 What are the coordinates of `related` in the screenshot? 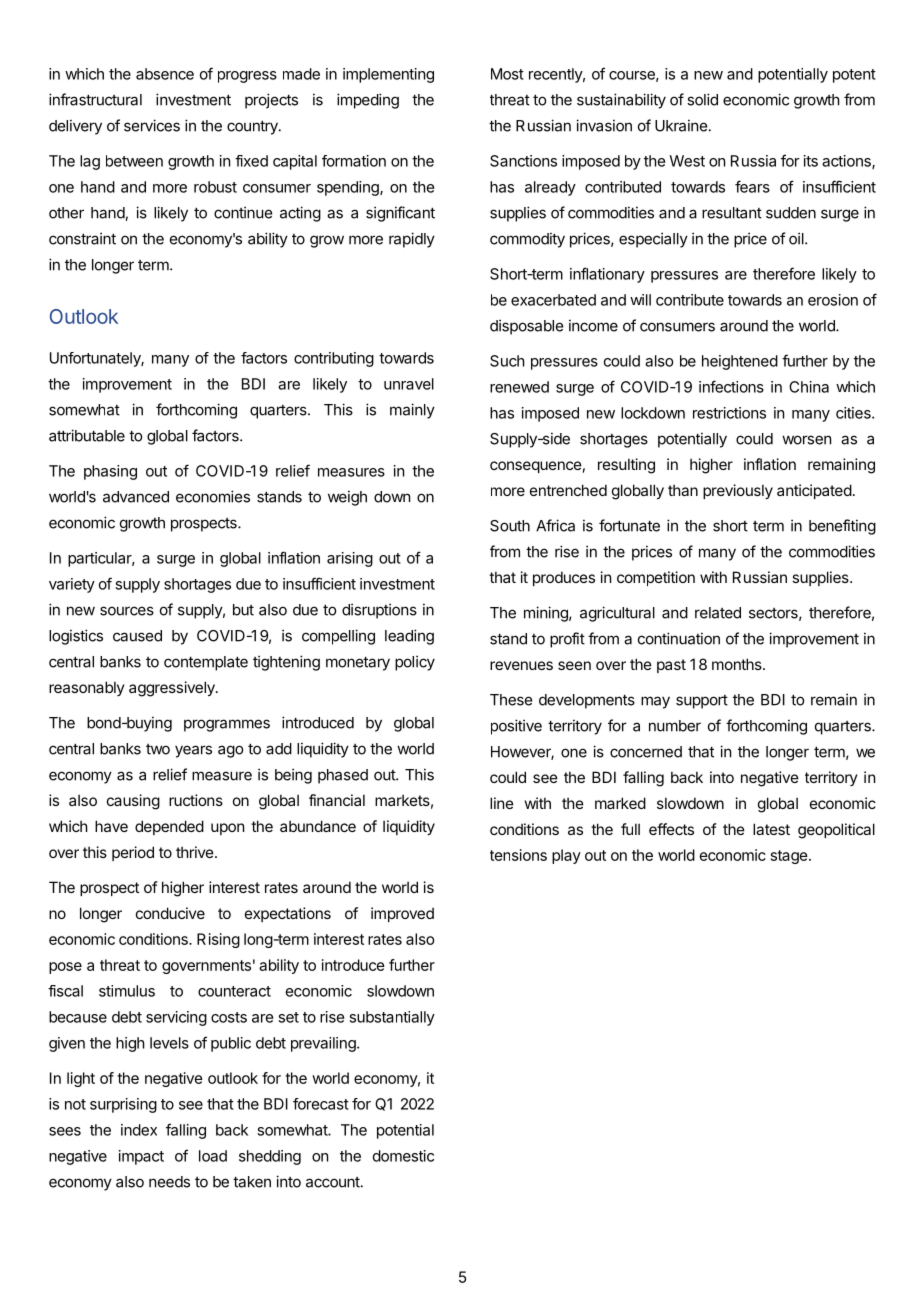 It's located at (718, 613).
